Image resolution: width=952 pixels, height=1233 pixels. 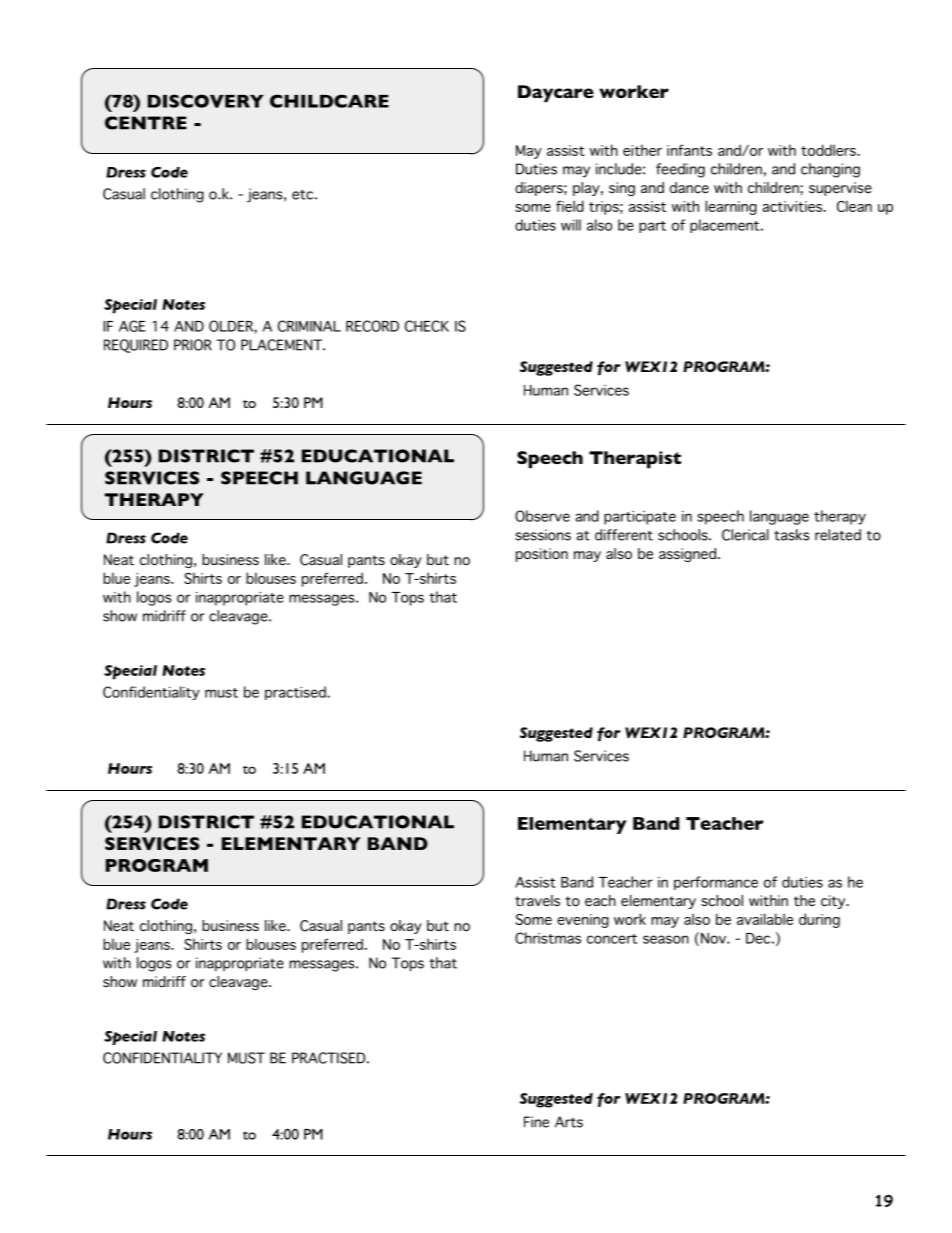 I want to click on Fine, so click(x=536, y=1122).
